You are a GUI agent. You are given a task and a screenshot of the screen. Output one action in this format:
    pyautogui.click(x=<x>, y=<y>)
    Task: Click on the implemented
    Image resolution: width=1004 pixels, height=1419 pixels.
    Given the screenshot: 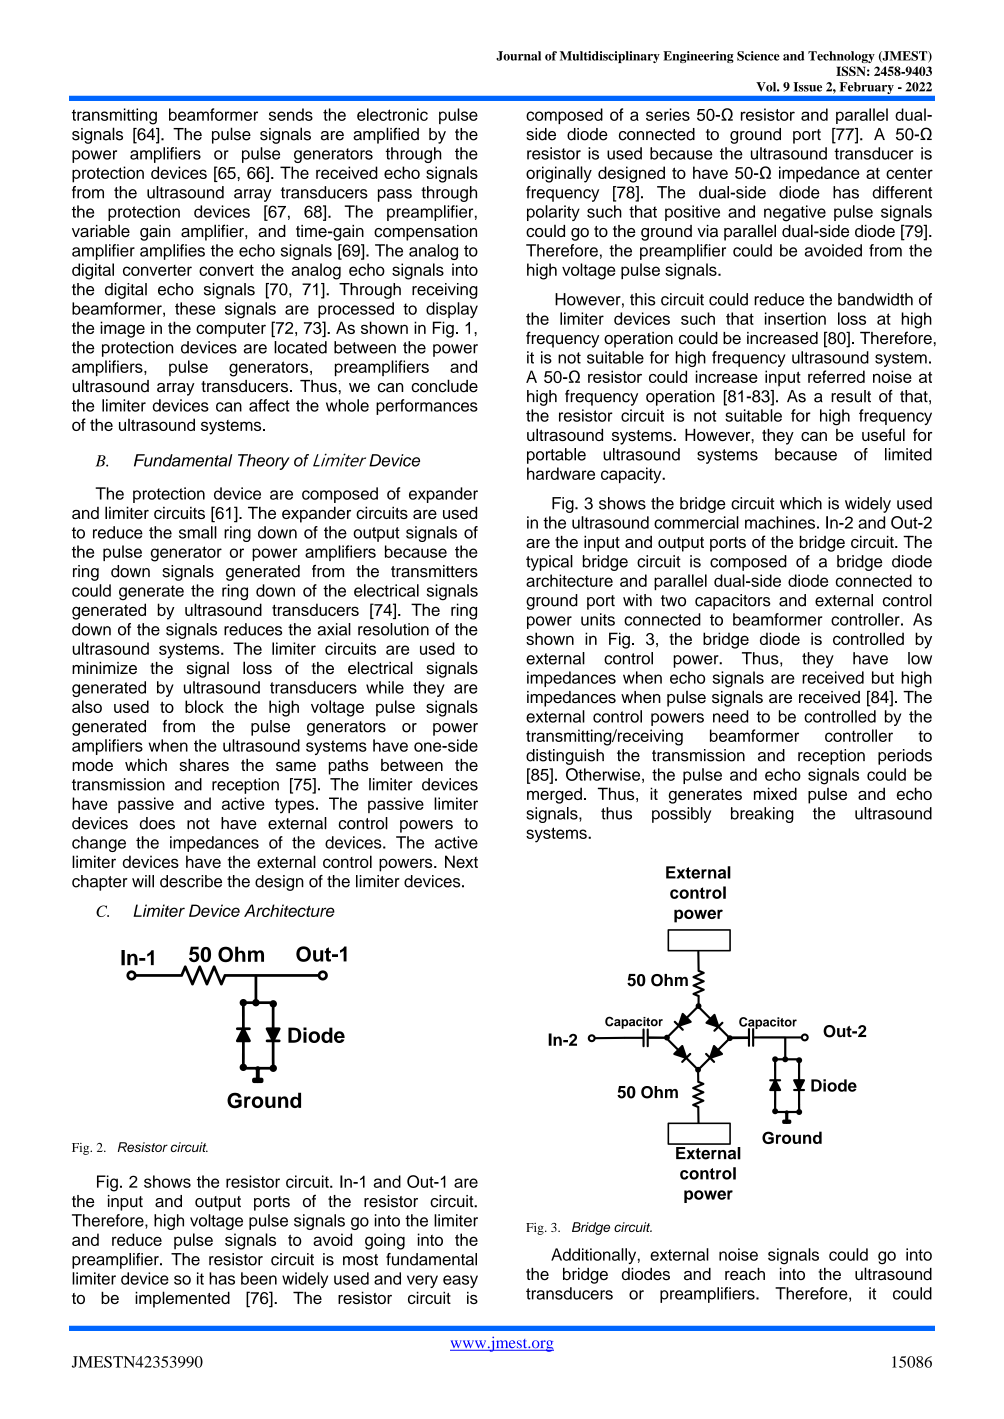 What is the action you would take?
    pyautogui.click(x=182, y=1299)
